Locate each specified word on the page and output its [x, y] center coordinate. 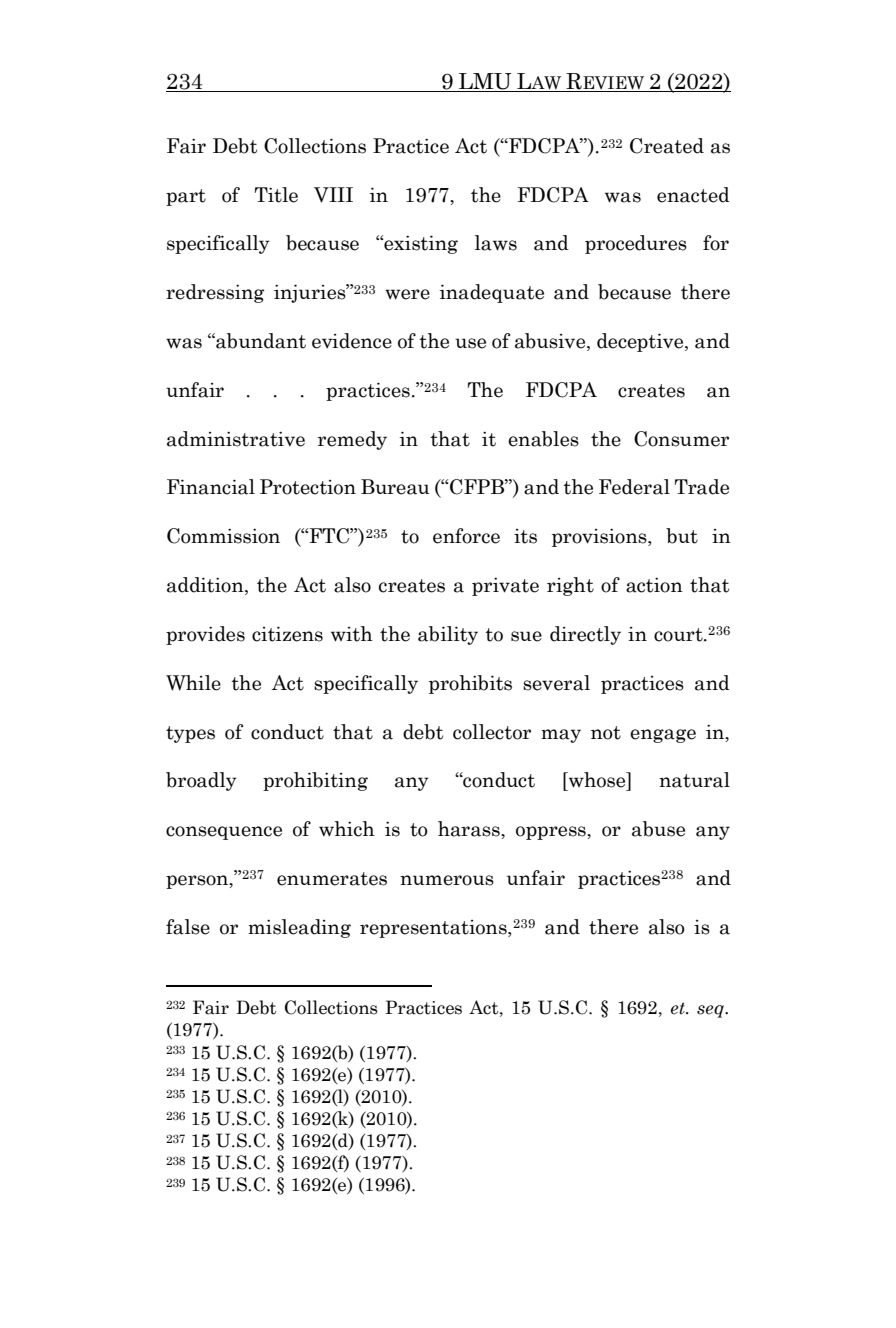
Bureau [395, 487]
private [505, 586]
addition [206, 586]
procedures [636, 244]
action [654, 585]
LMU [485, 81]
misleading [299, 928]
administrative [236, 439]
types [190, 734]
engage [663, 736]
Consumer [681, 439]
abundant [260, 341]
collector [492, 732]
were [407, 294]
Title [276, 195]
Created [667, 146]
